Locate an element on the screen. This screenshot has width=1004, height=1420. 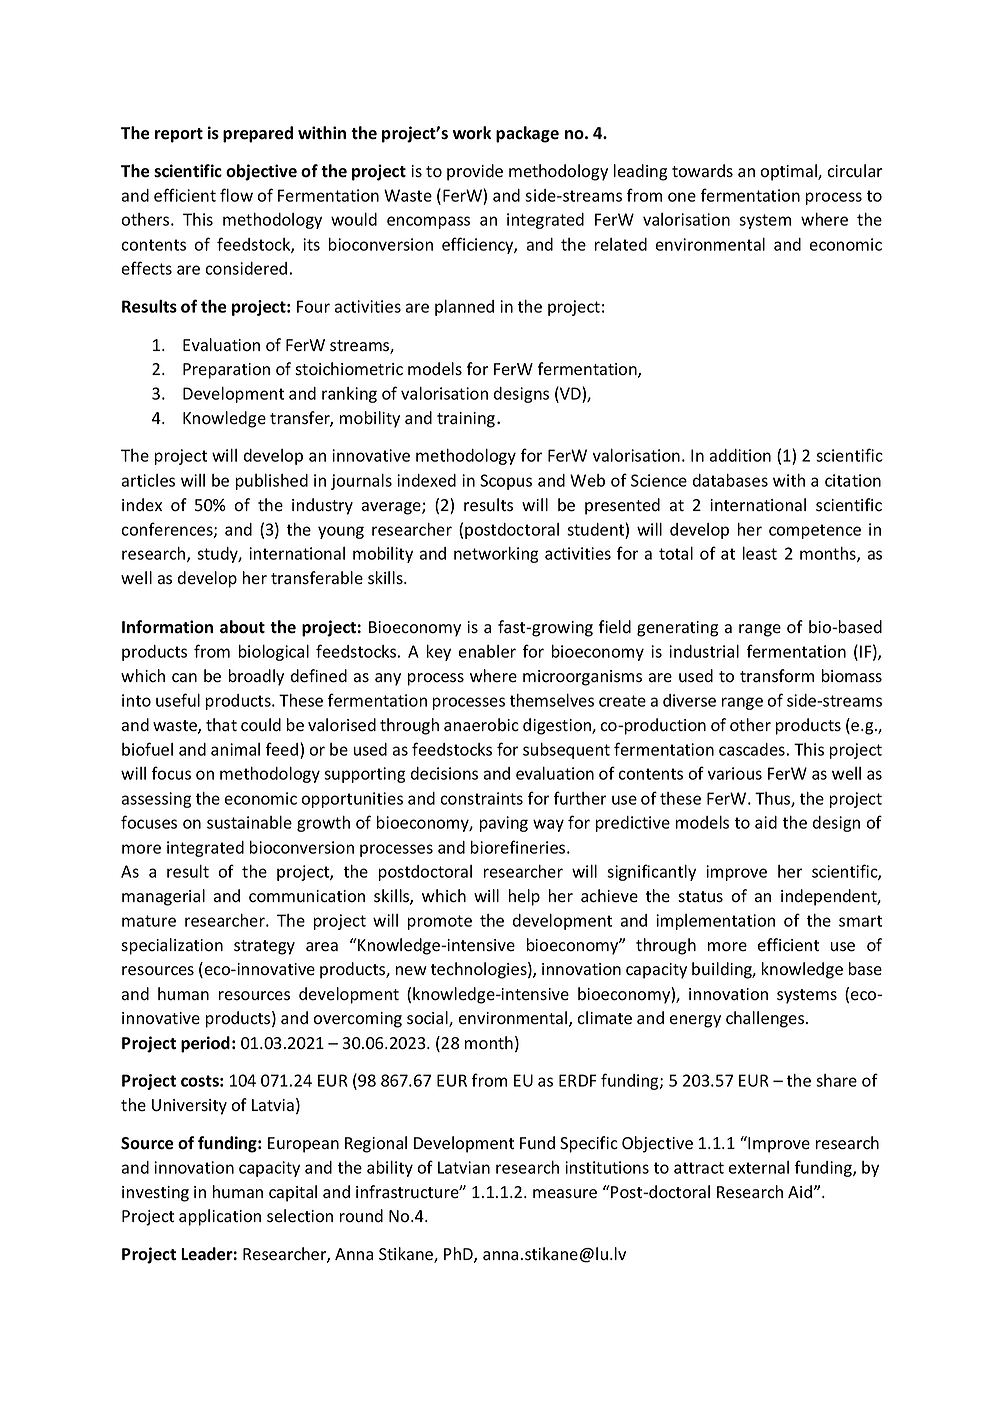
sustainable is located at coordinates (249, 822).
